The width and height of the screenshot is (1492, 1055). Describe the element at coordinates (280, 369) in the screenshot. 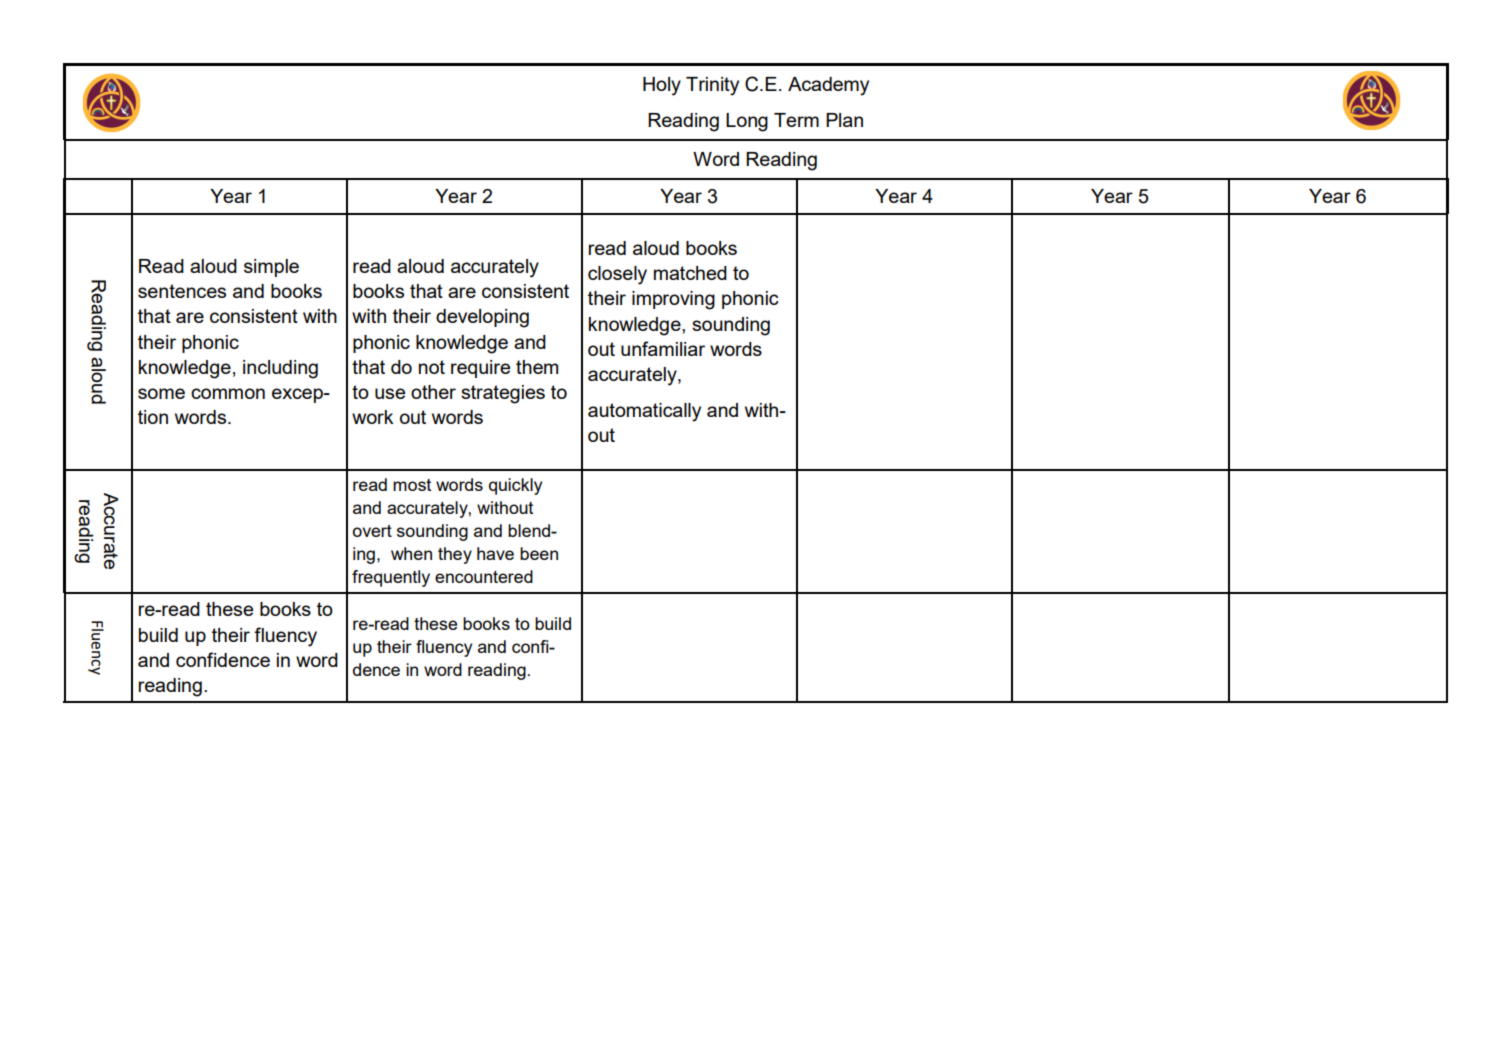

I see `including` at that location.
